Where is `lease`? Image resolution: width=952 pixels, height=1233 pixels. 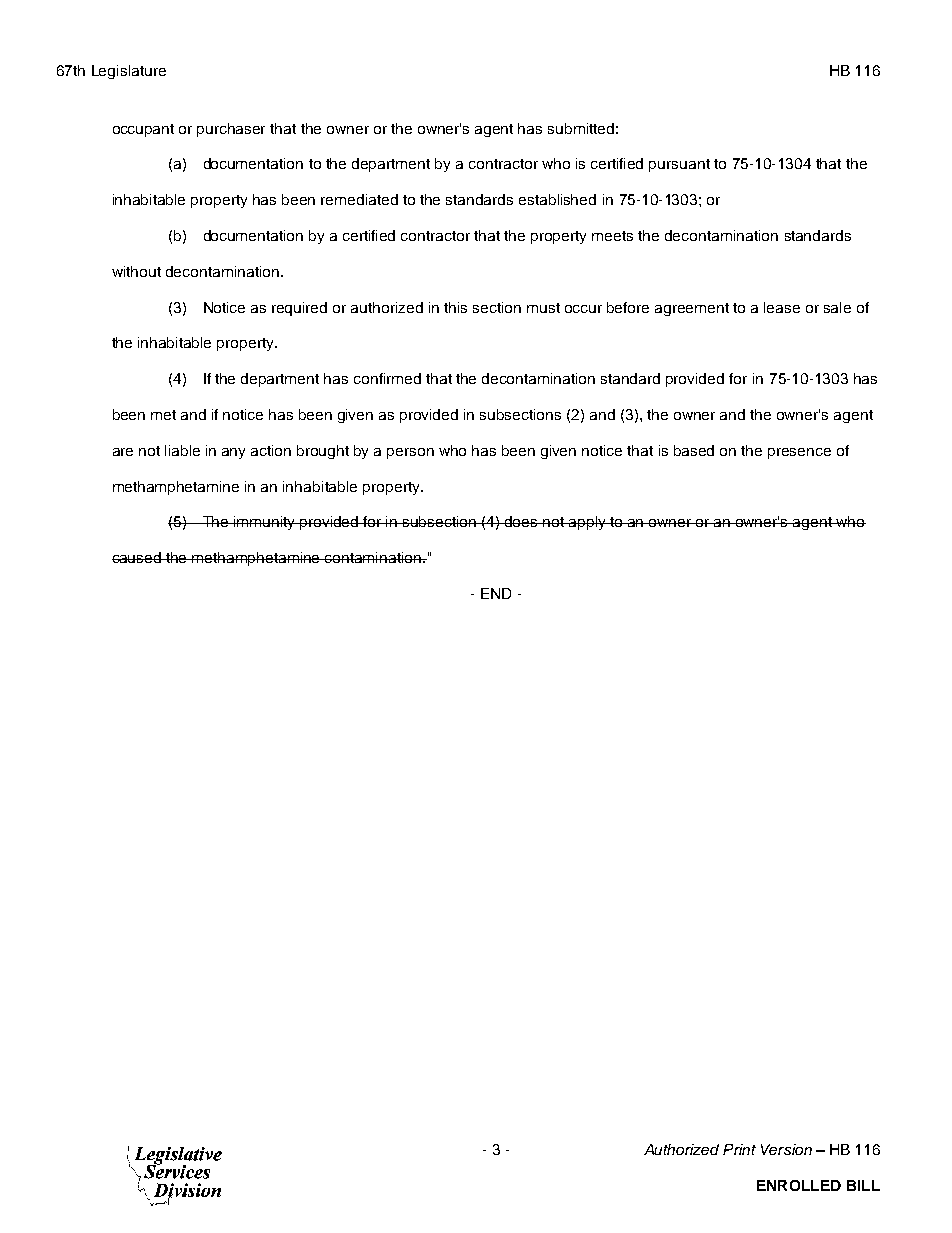
lease is located at coordinates (782, 307).
